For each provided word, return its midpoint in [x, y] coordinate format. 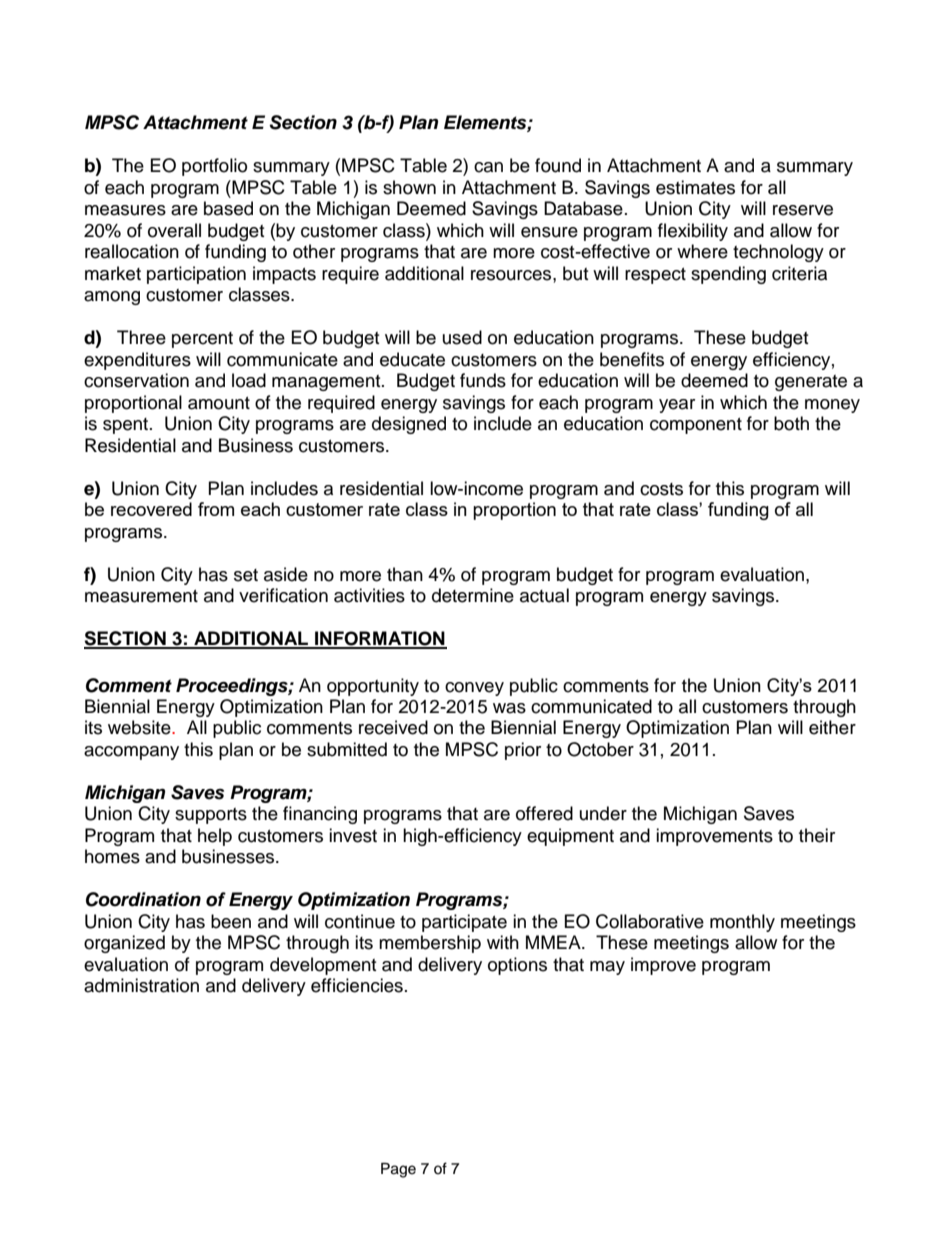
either [832, 727]
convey [474, 689]
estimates [695, 187]
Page [398, 1170]
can [488, 167]
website [140, 727]
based [228, 208]
